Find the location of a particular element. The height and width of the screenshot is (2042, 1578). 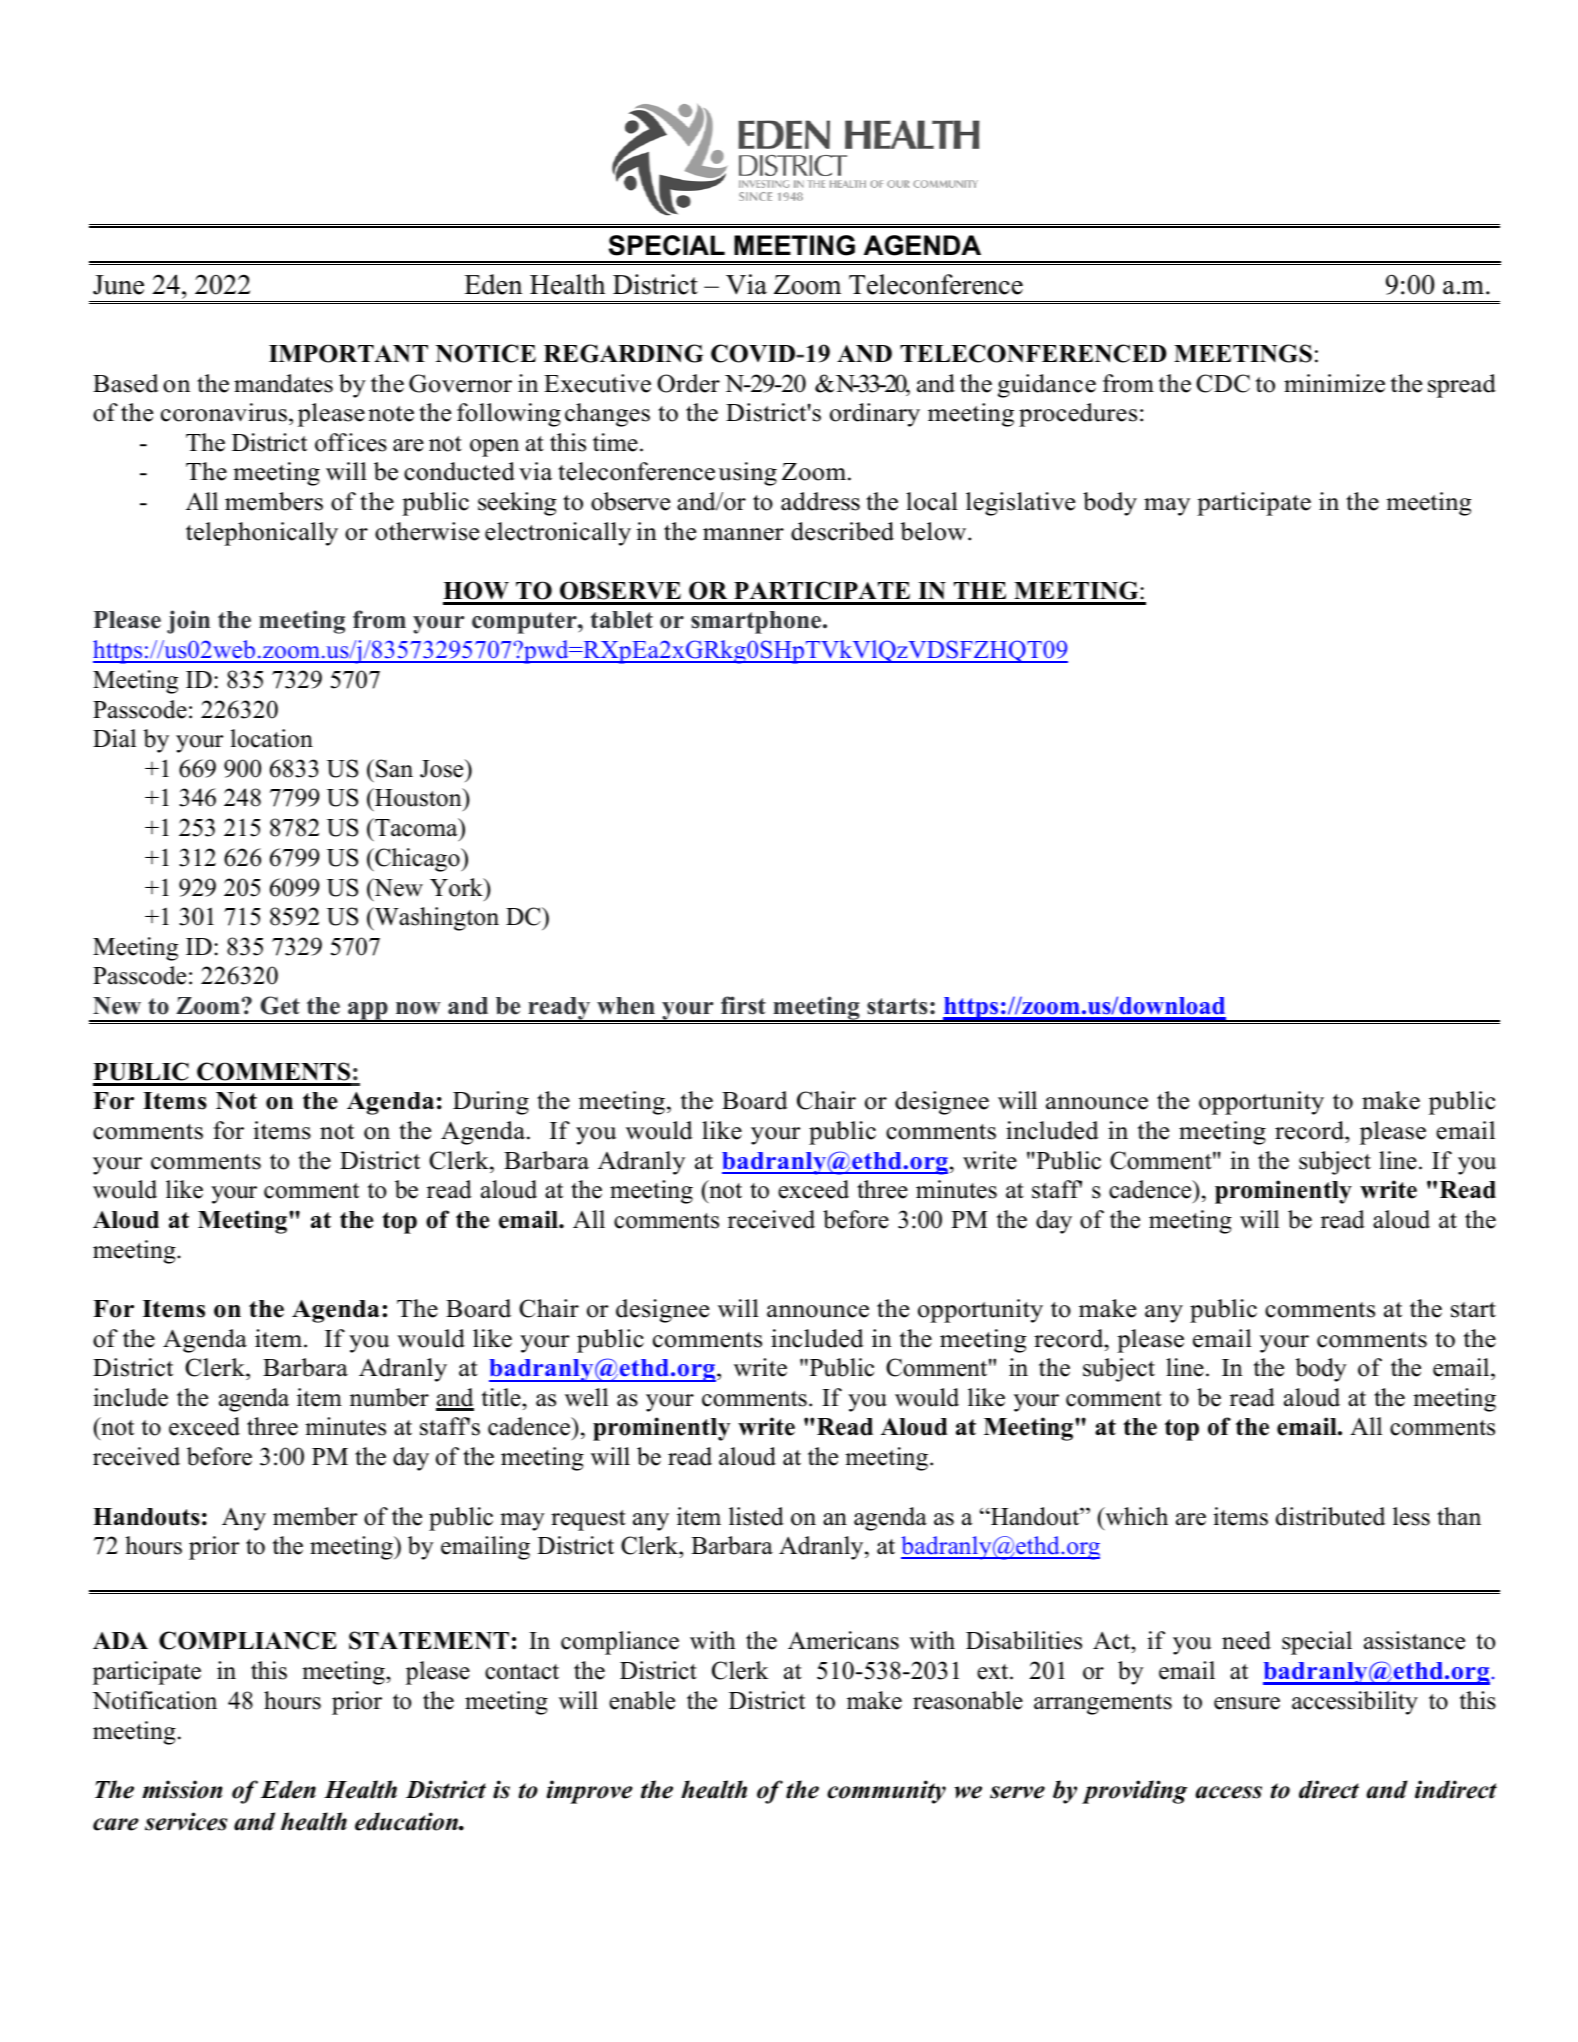

minimize is located at coordinates (1334, 383).
